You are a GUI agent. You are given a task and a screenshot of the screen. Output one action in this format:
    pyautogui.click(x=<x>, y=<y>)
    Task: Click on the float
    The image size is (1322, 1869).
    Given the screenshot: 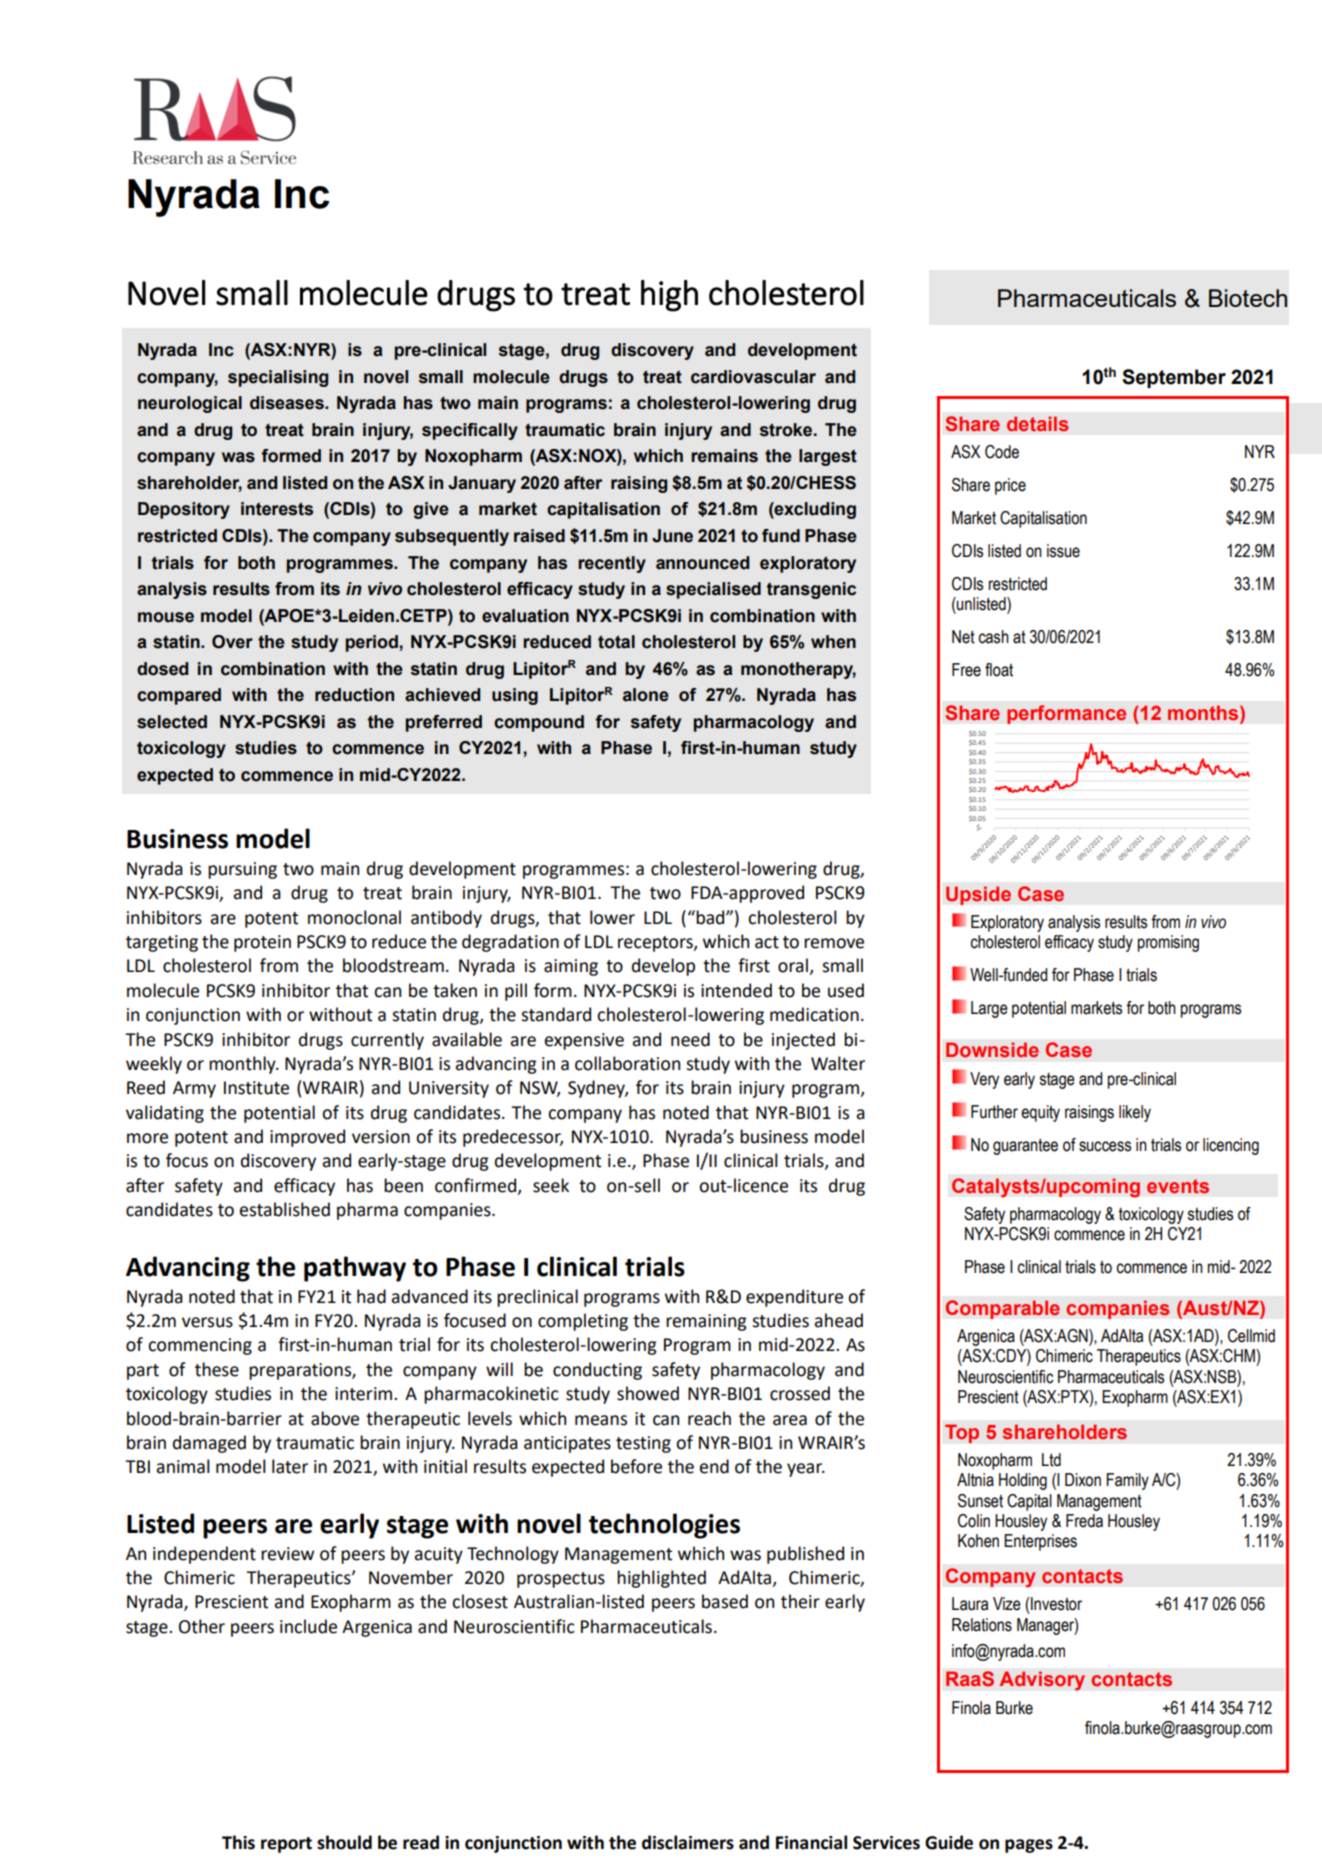 What is the action you would take?
    pyautogui.click(x=999, y=670)
